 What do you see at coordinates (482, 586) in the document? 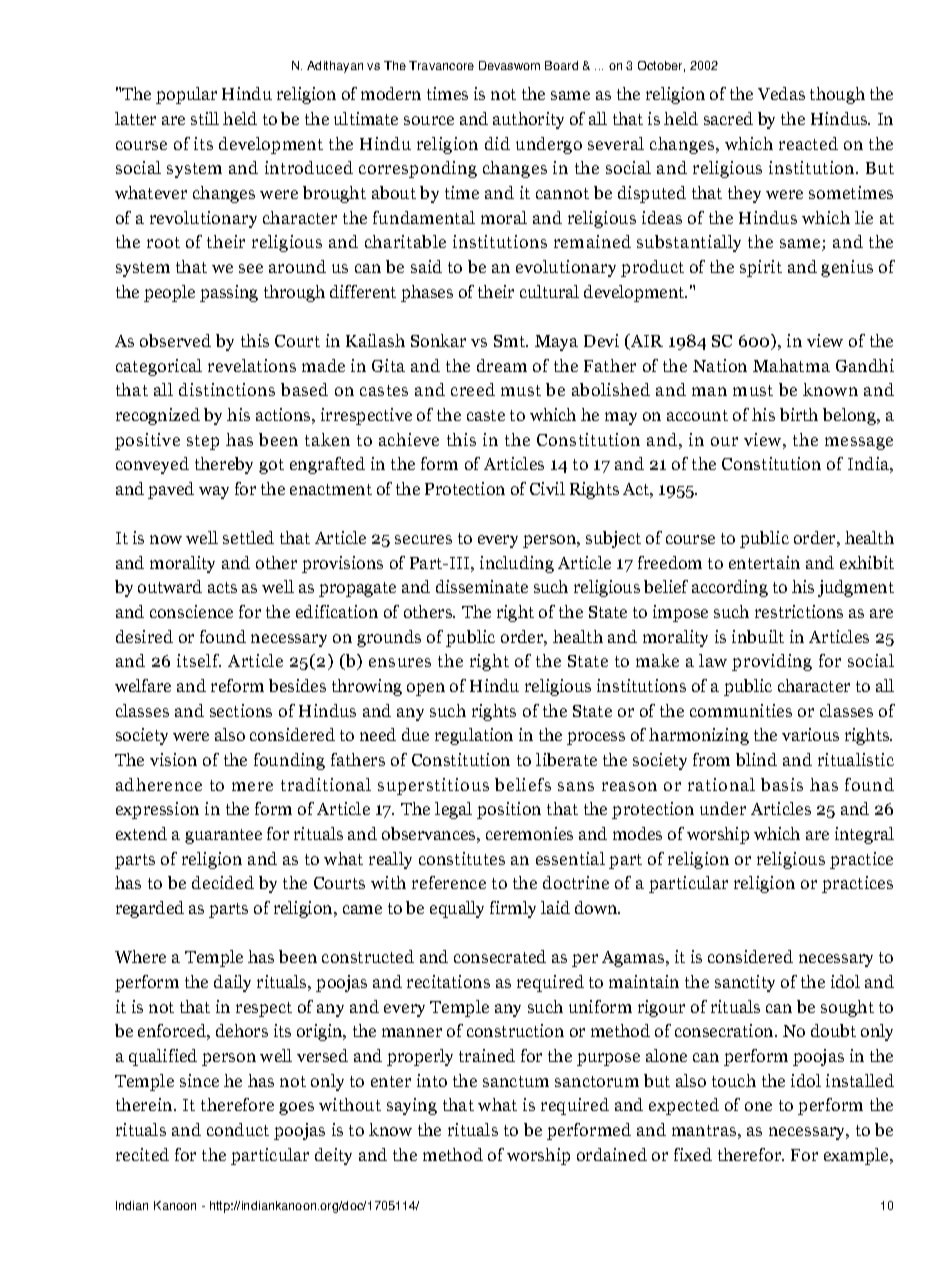
I see `disseminate` at bounding box center [482, 586].
